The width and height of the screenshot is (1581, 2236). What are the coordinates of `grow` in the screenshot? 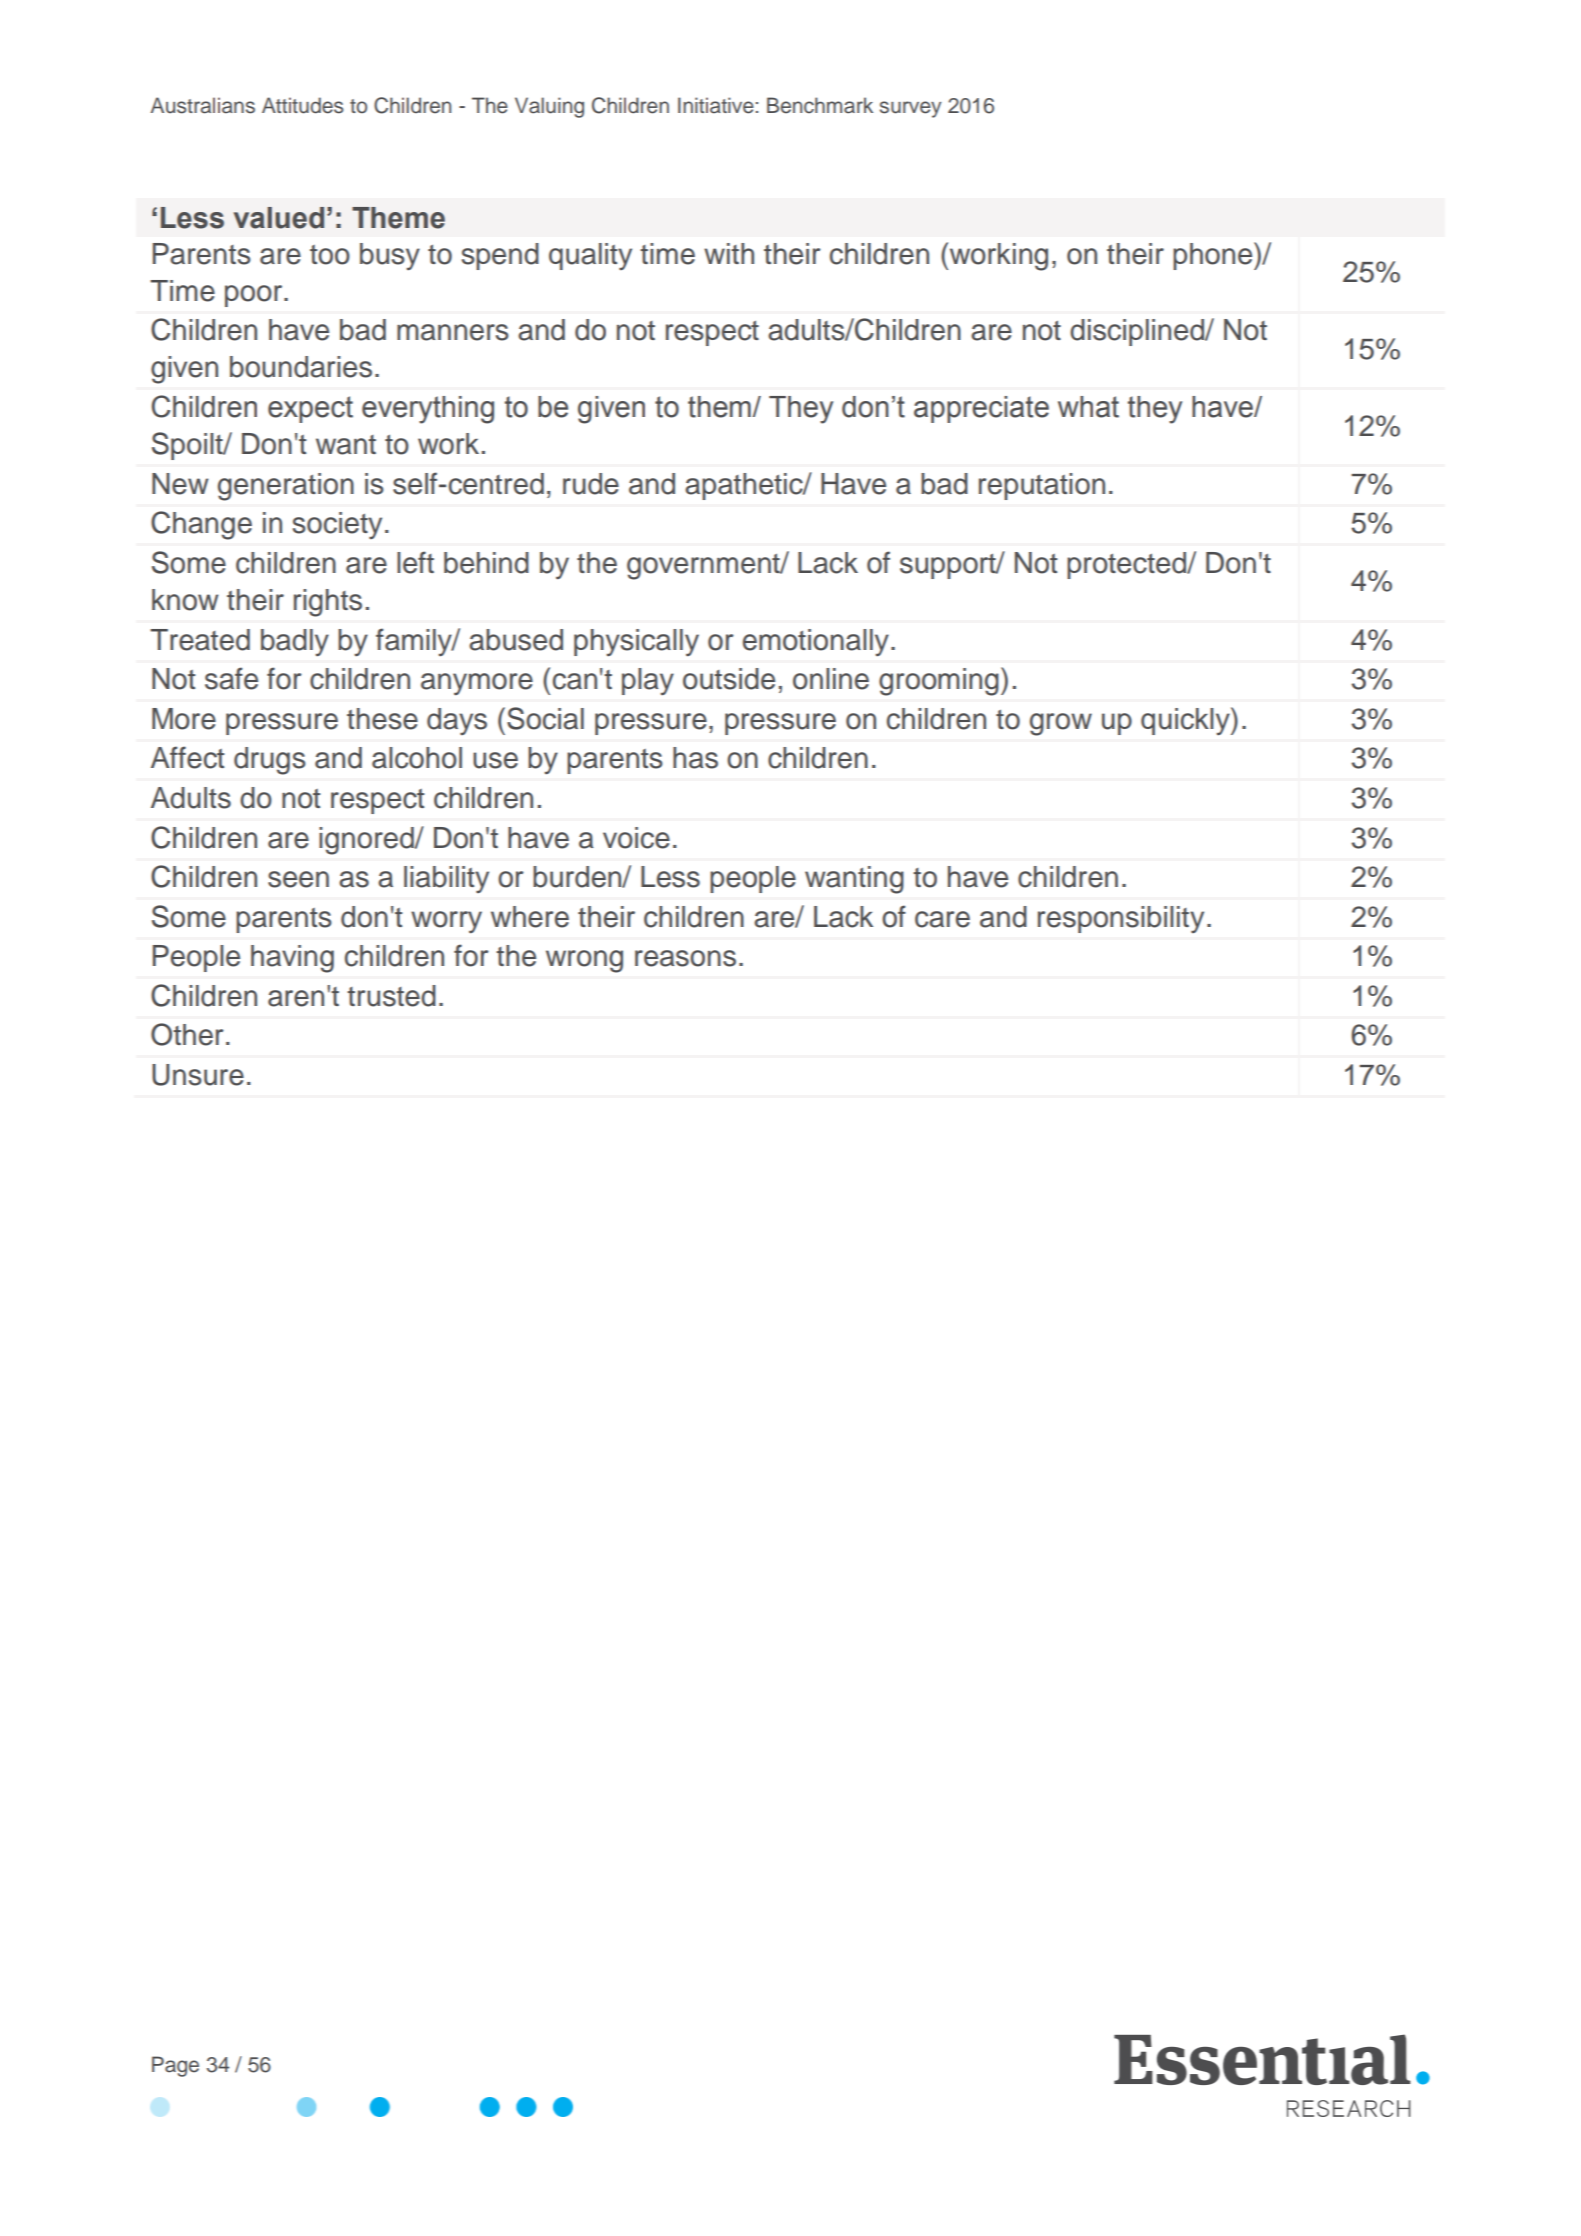 It's located at (1061, 724).
